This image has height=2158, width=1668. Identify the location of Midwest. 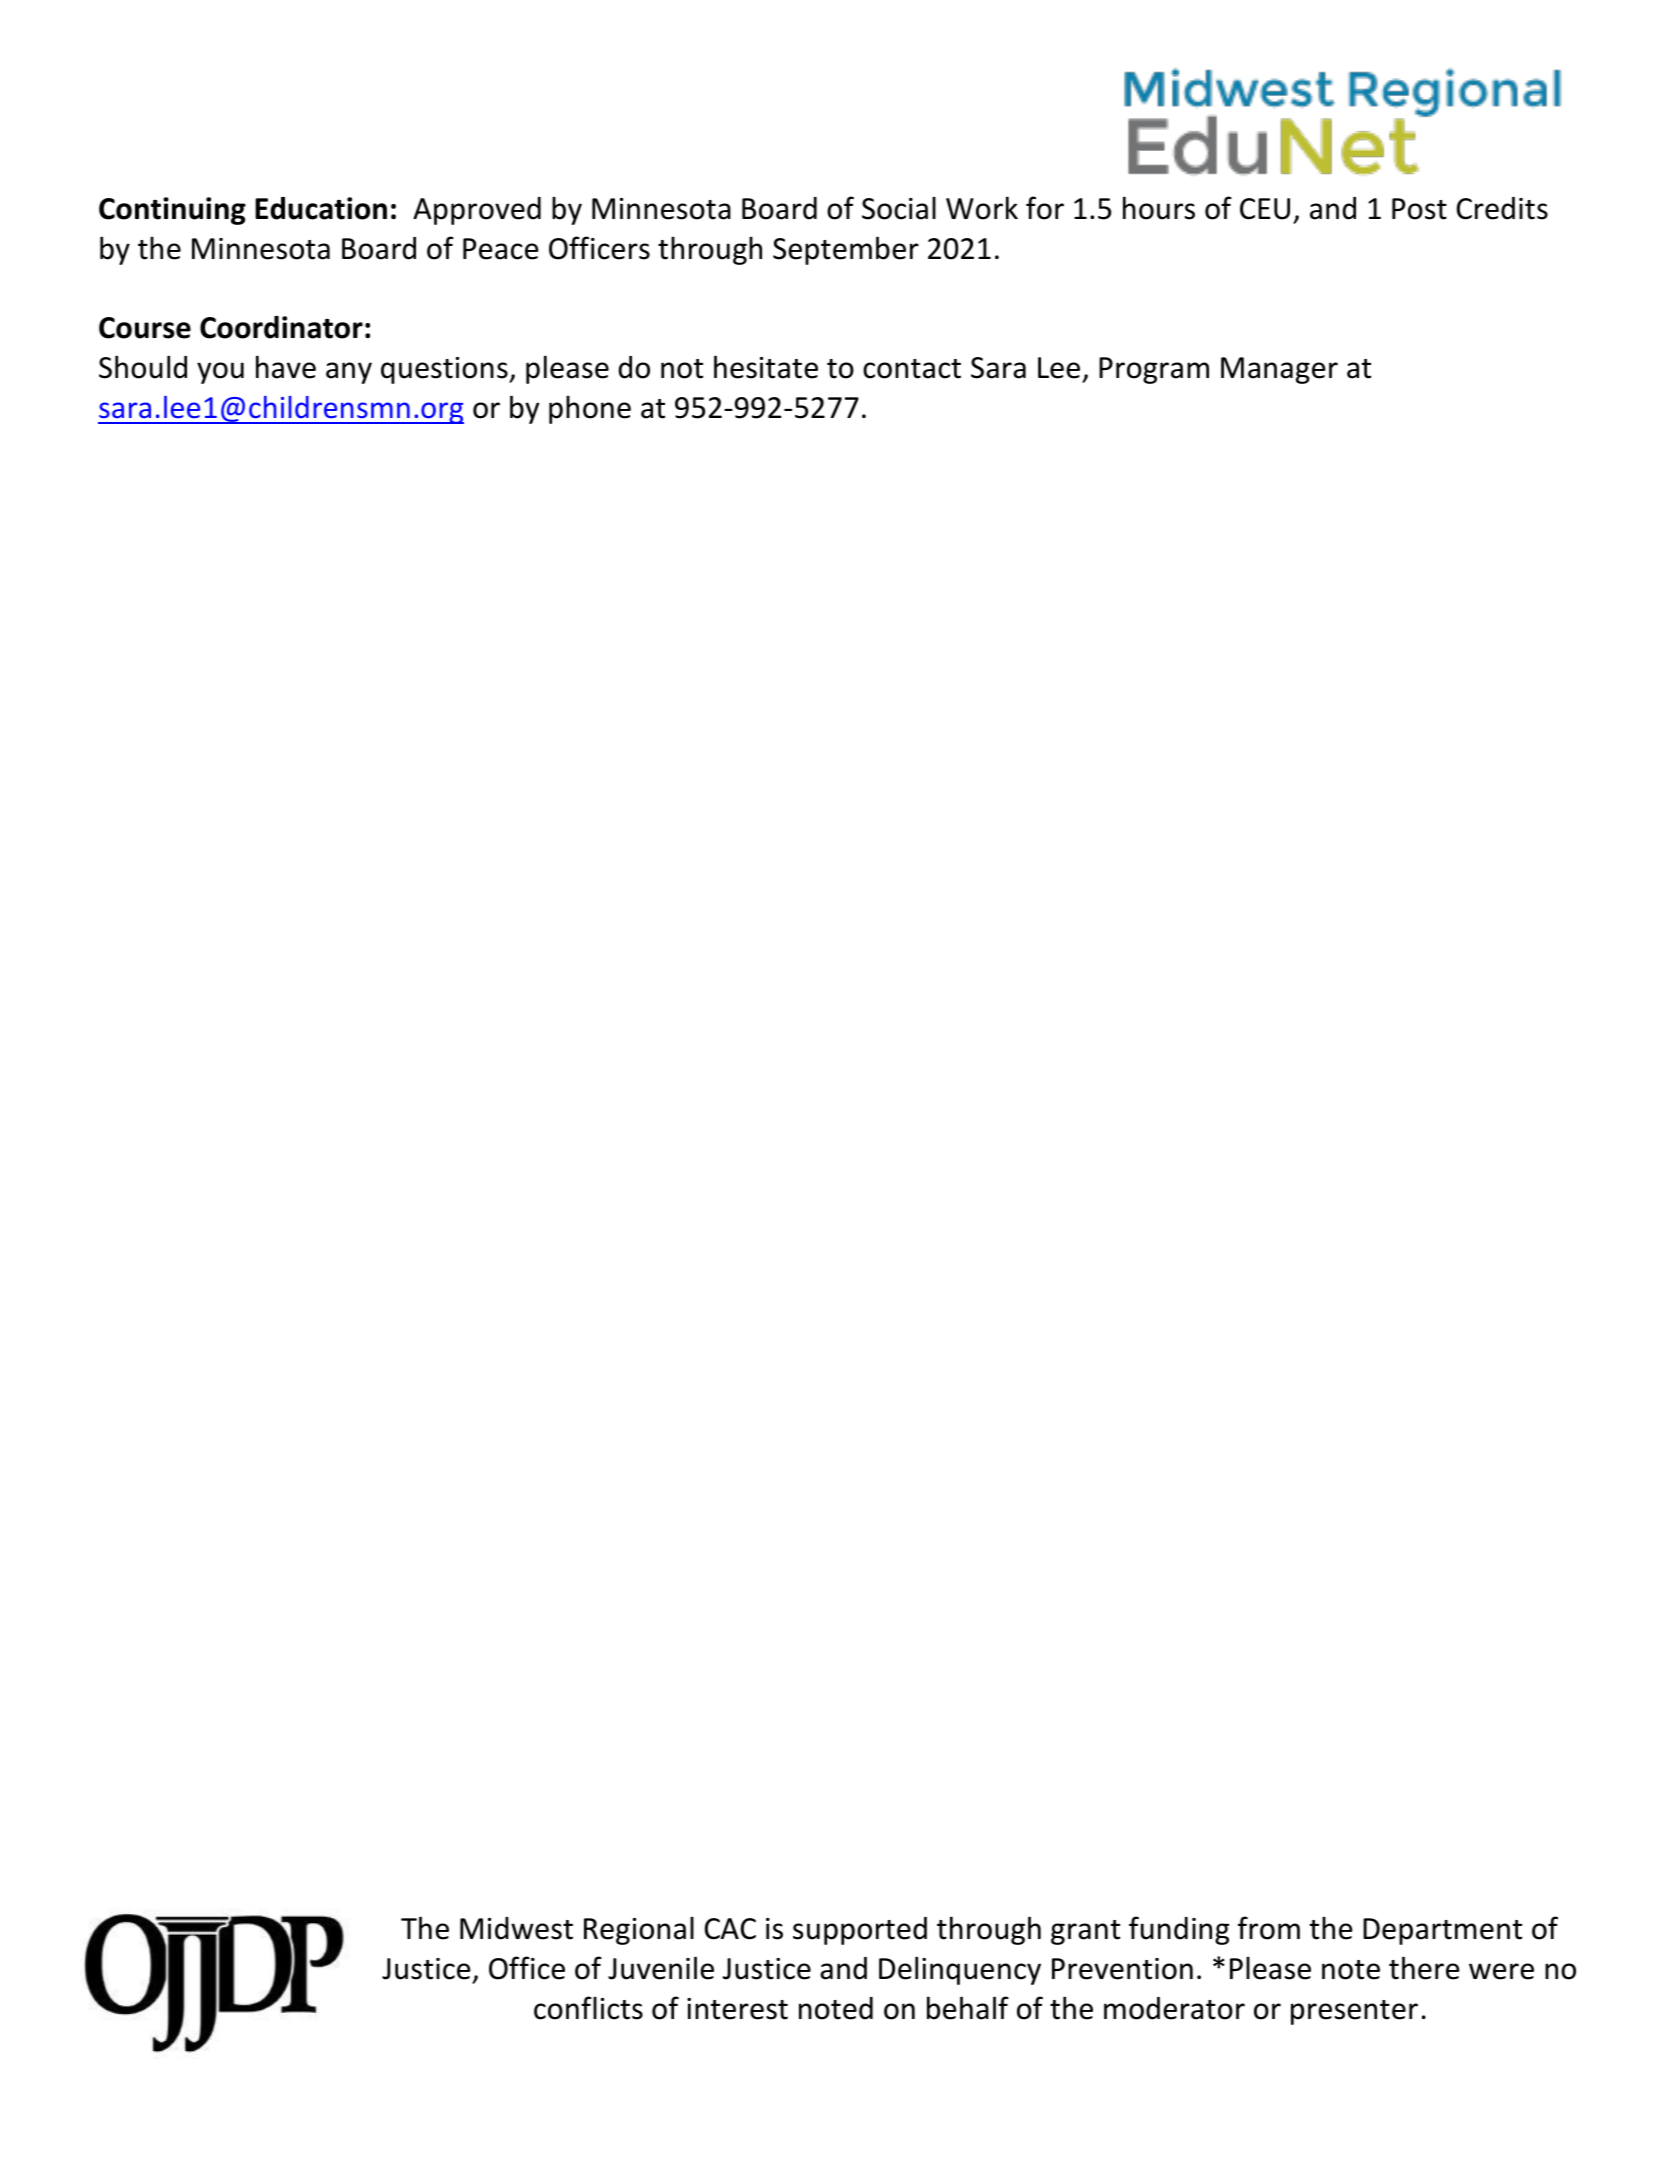
(516, 1928).
